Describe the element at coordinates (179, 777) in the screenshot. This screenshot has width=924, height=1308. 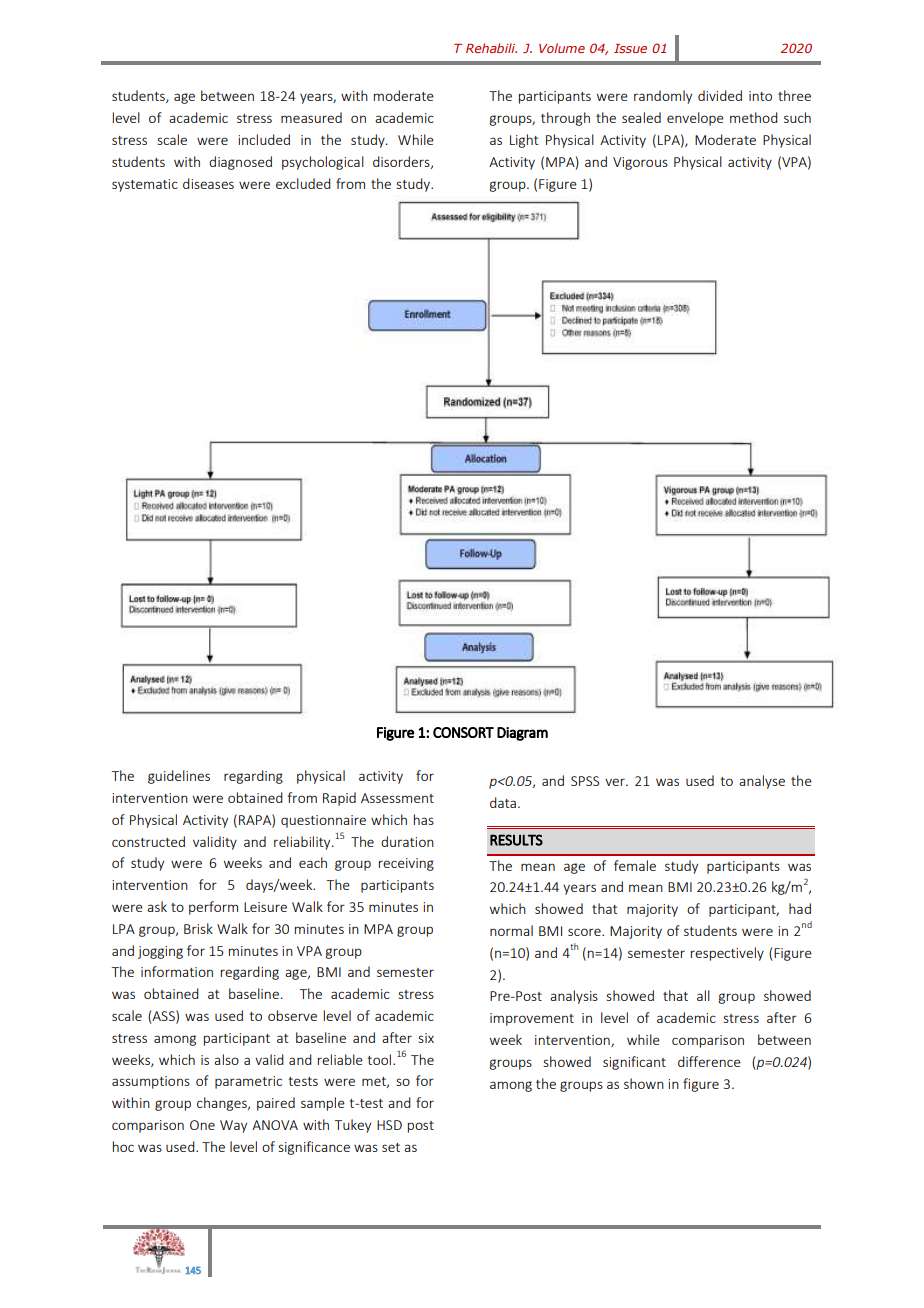
I see `guidelines` at that location.
